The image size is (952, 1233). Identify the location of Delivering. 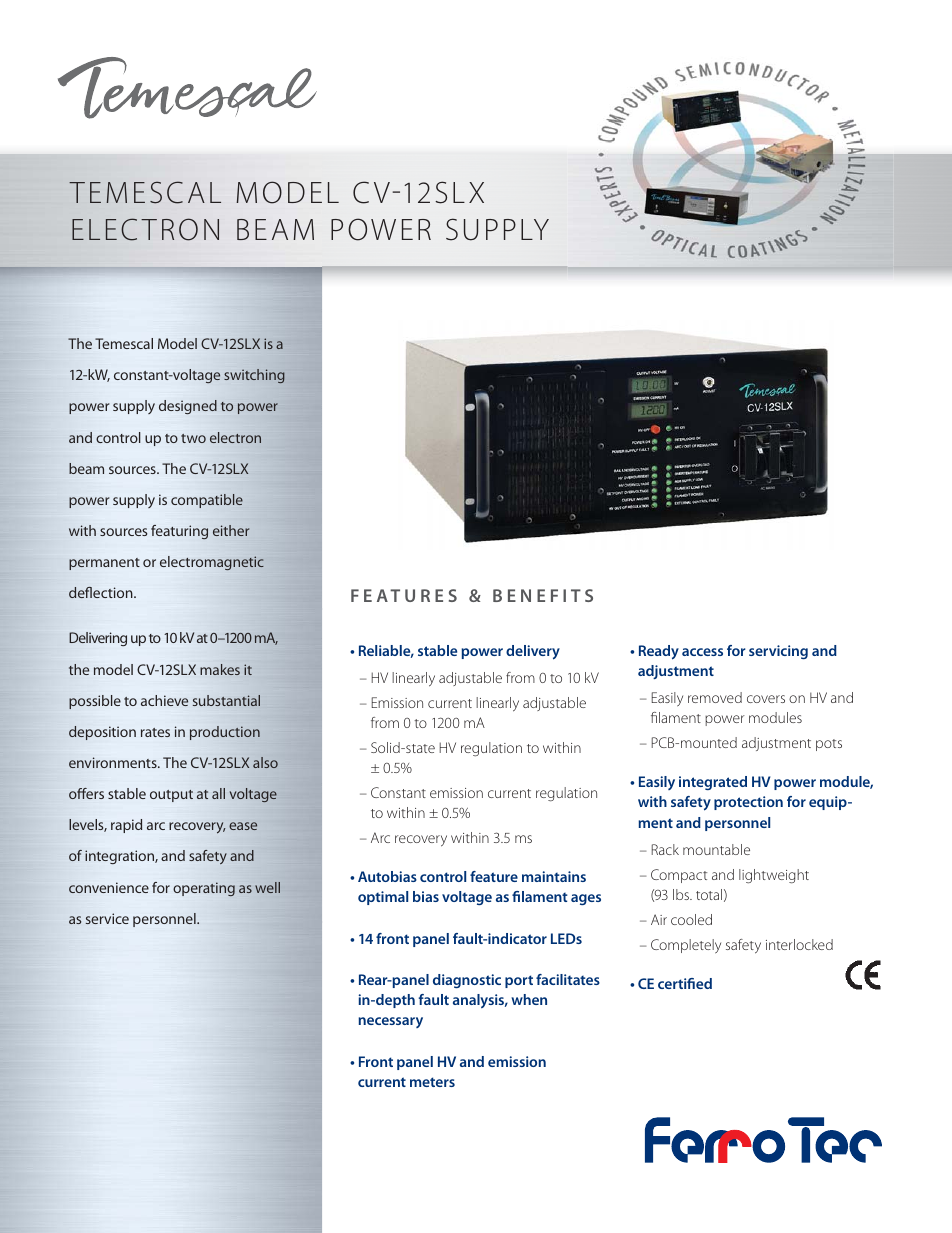
(98, 639).
